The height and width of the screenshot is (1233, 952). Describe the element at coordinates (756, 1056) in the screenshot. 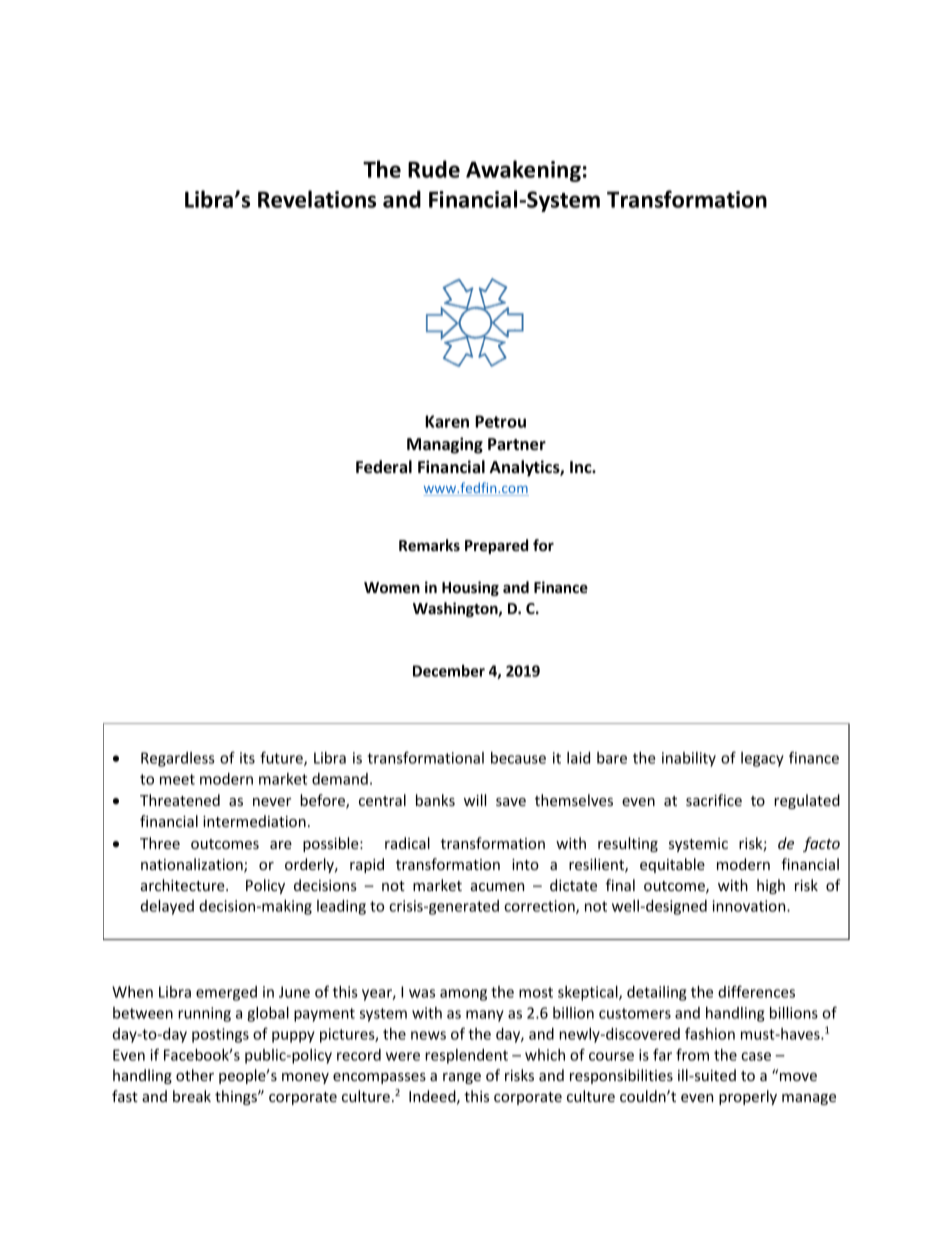

I see `case` at that location.
